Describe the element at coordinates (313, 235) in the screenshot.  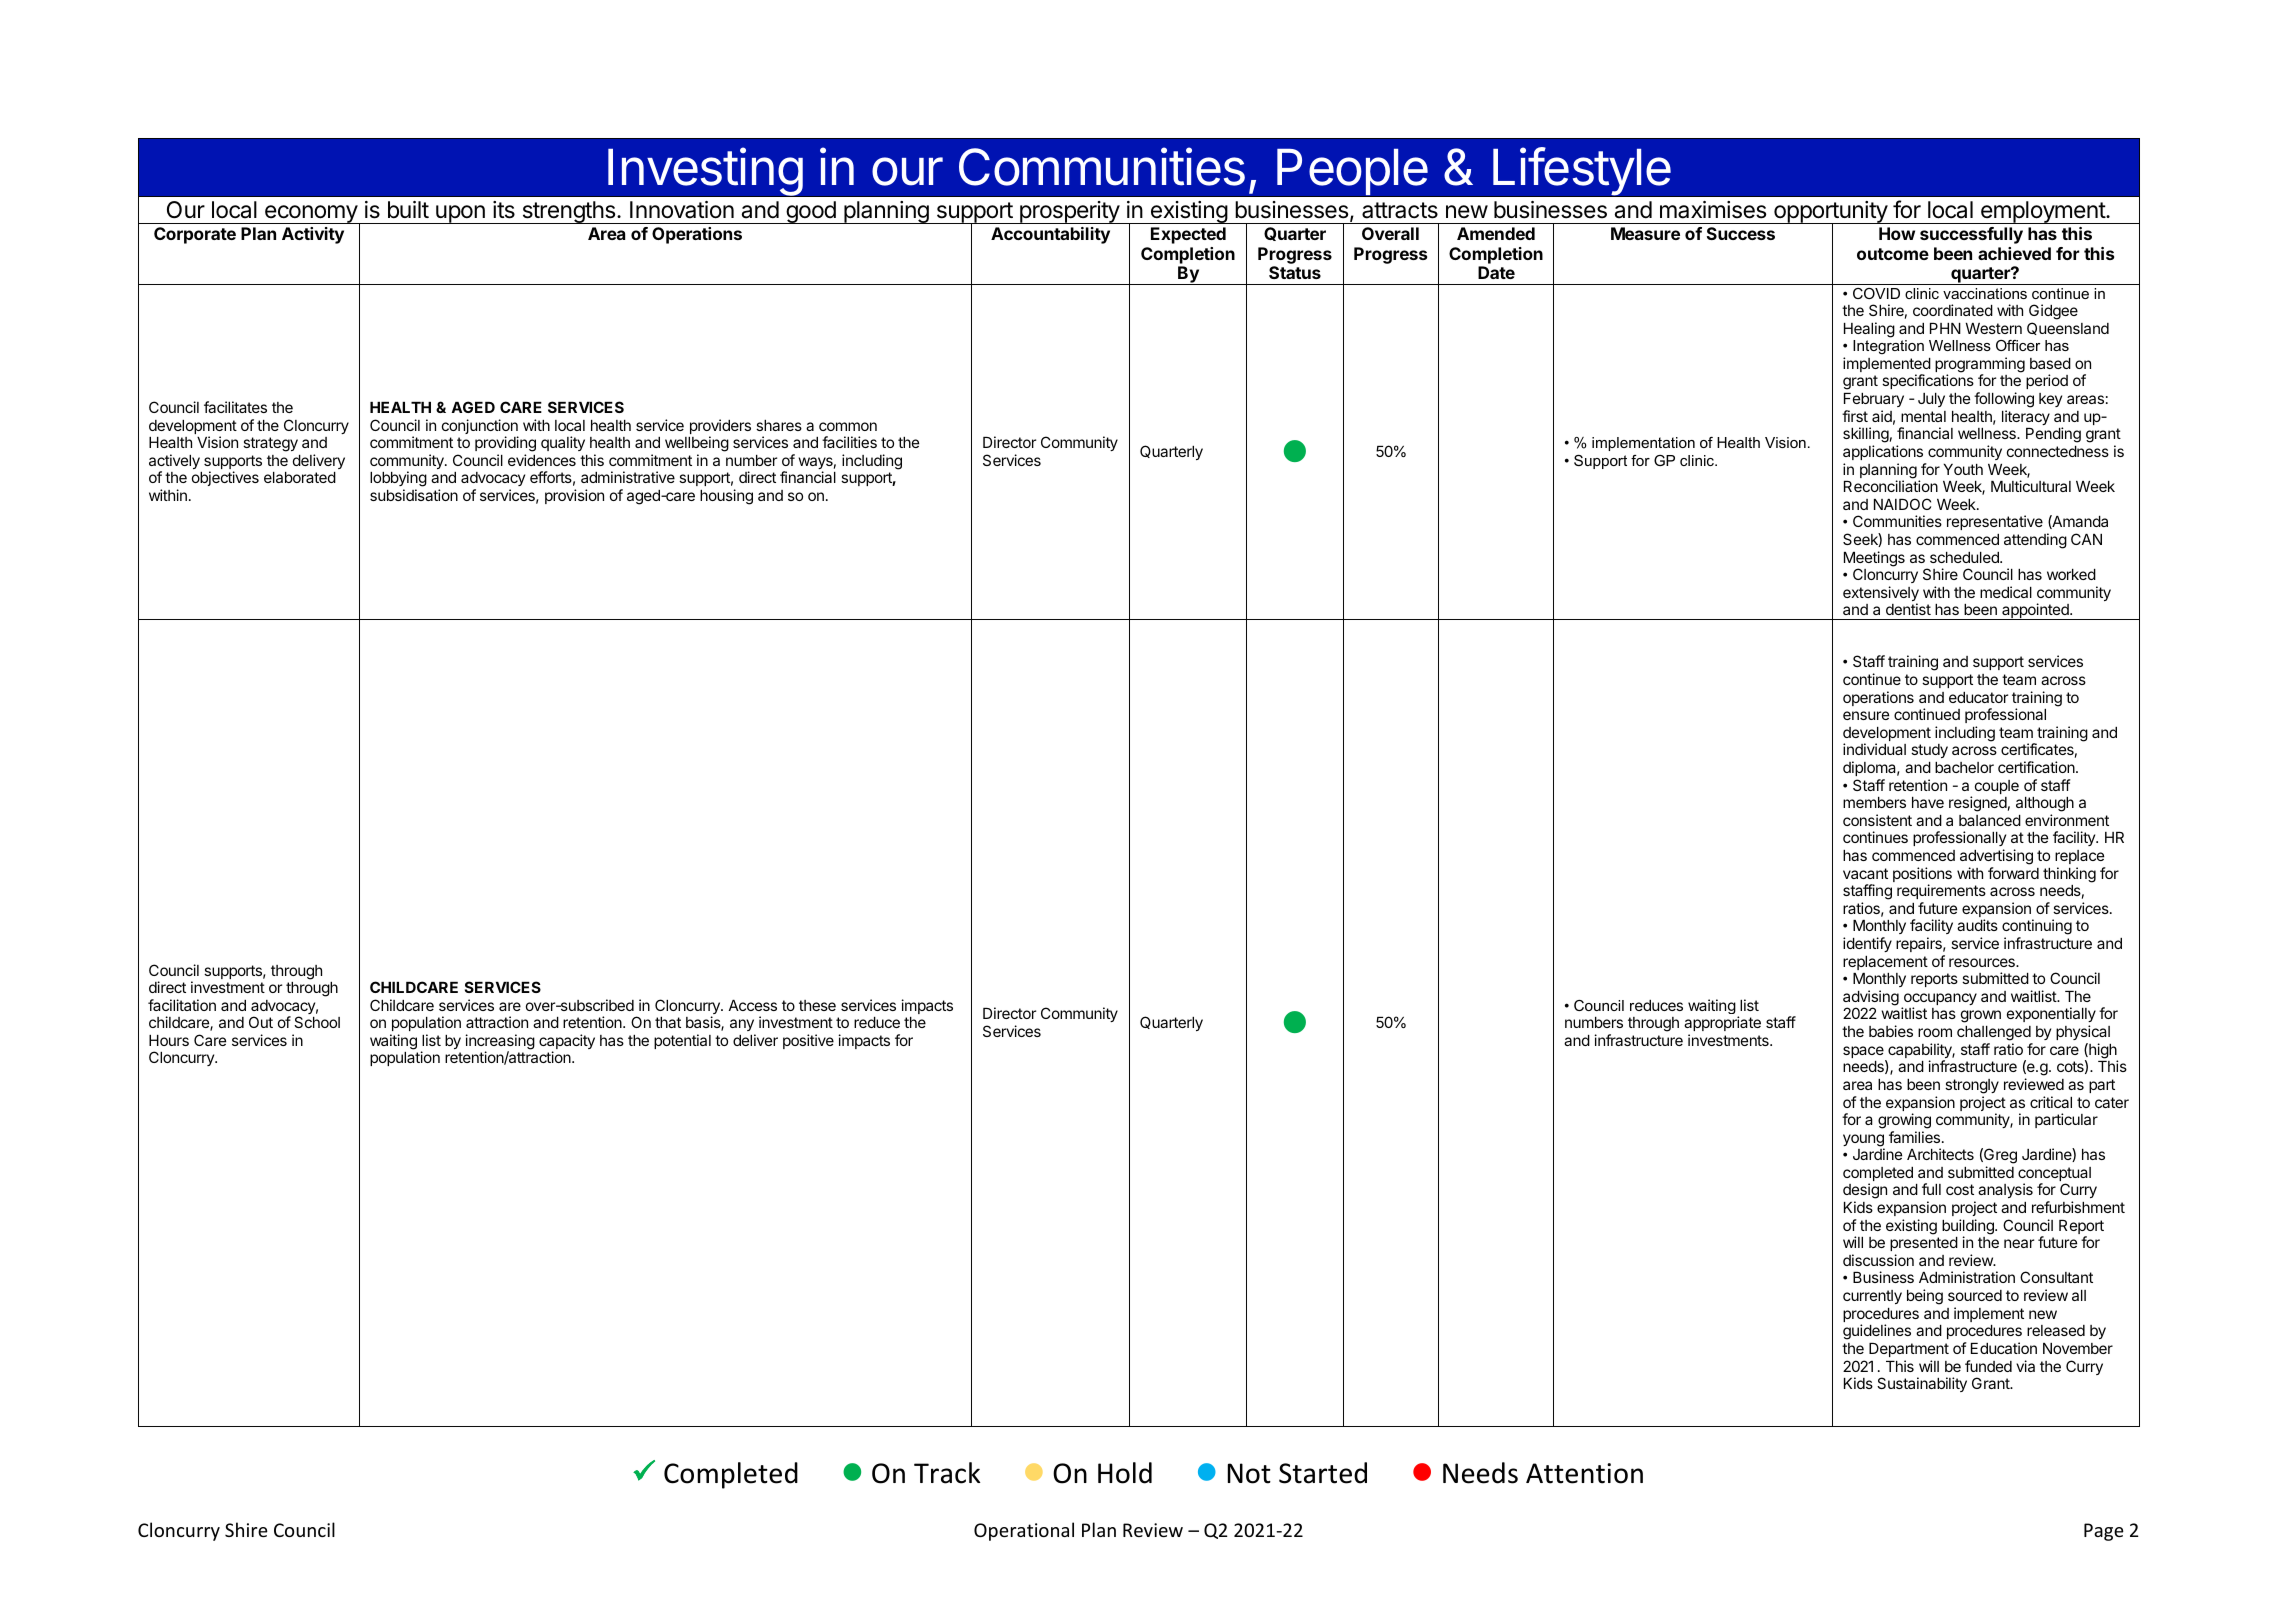
I see `Activity` at that location.
